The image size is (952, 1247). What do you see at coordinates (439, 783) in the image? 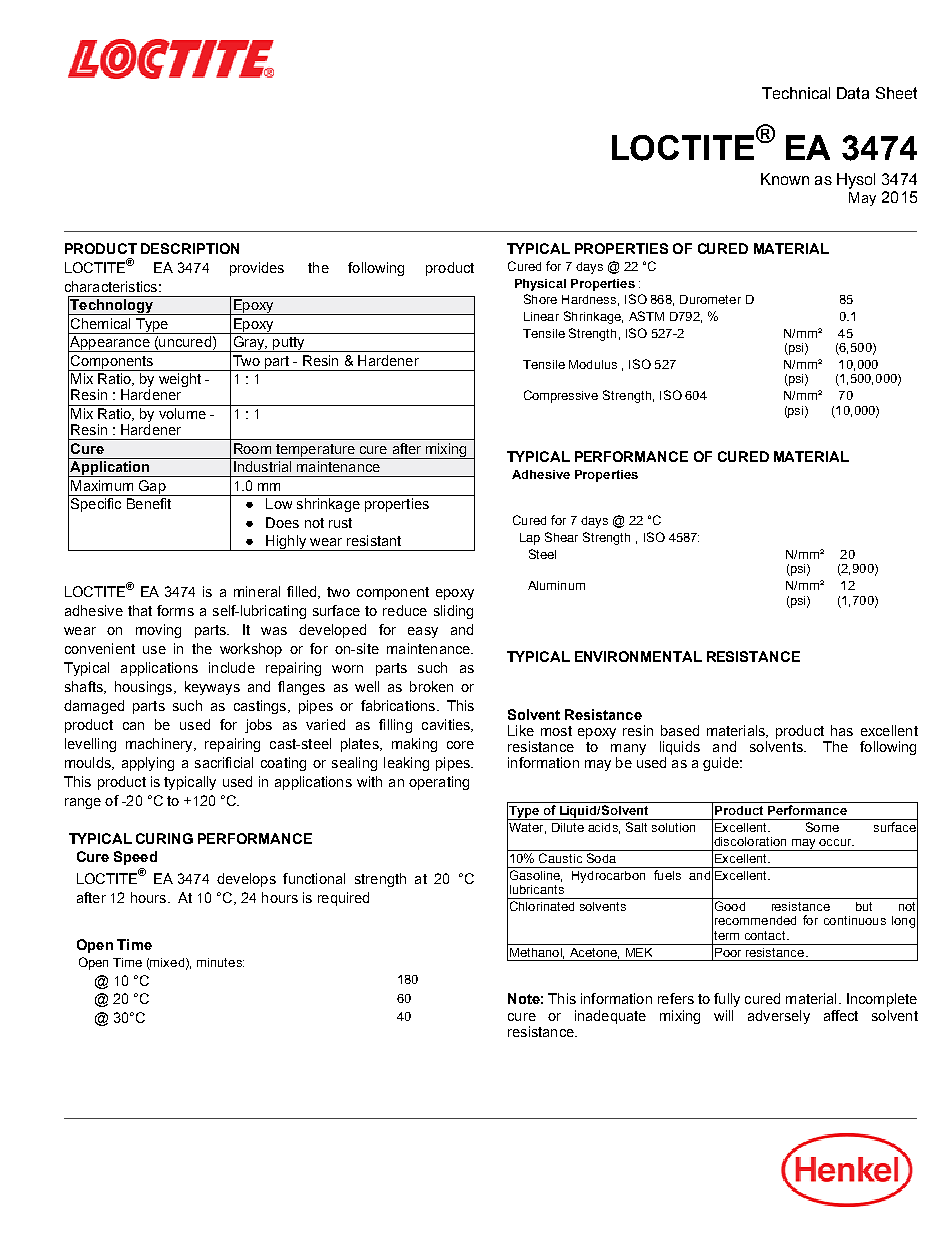
I see `operating` at bounding box center [439, 783].
